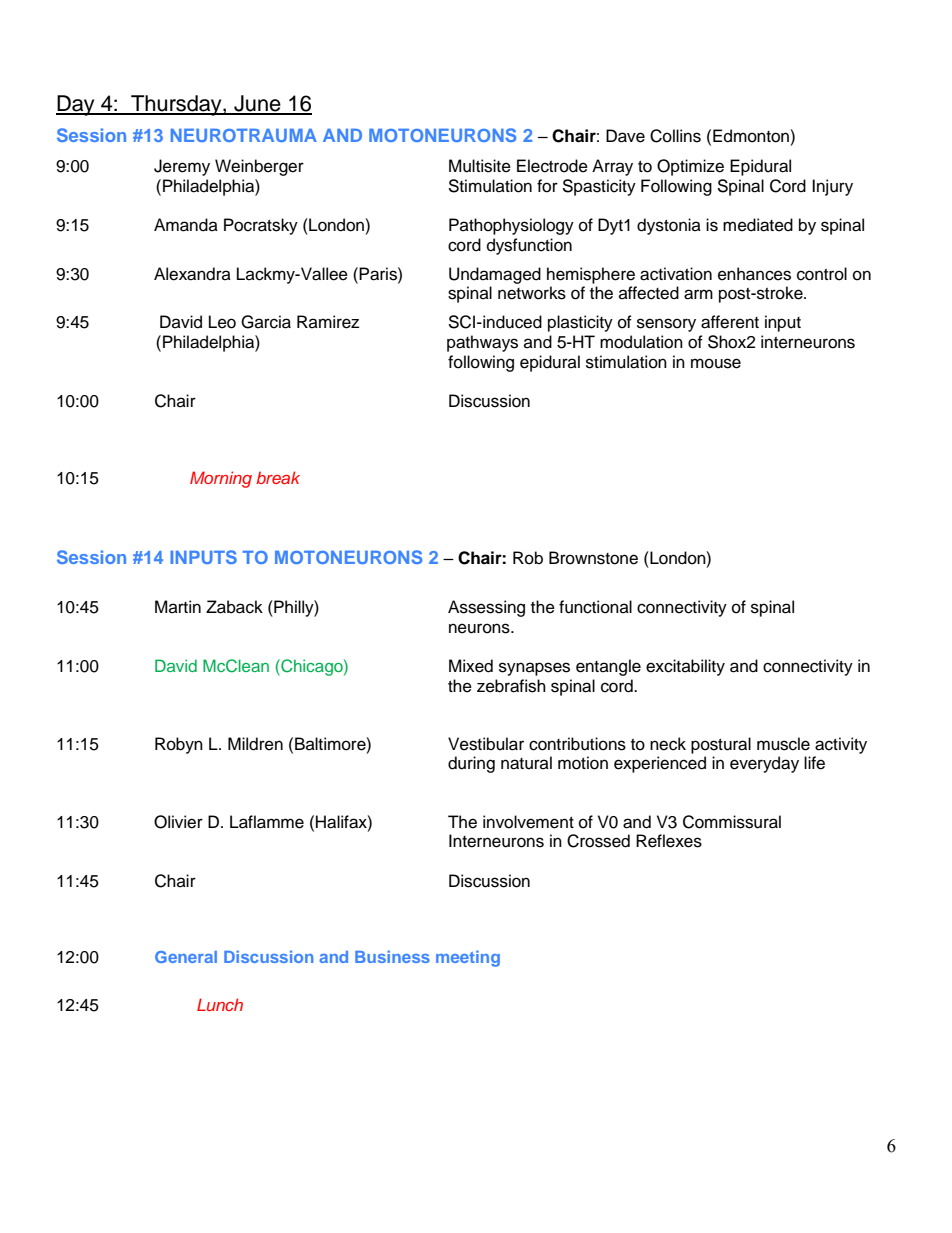 This document has width=952, height=1233. What do you see at coordinates (257, 104) in the document?
I see `June` at bounding box center [257, 104].
